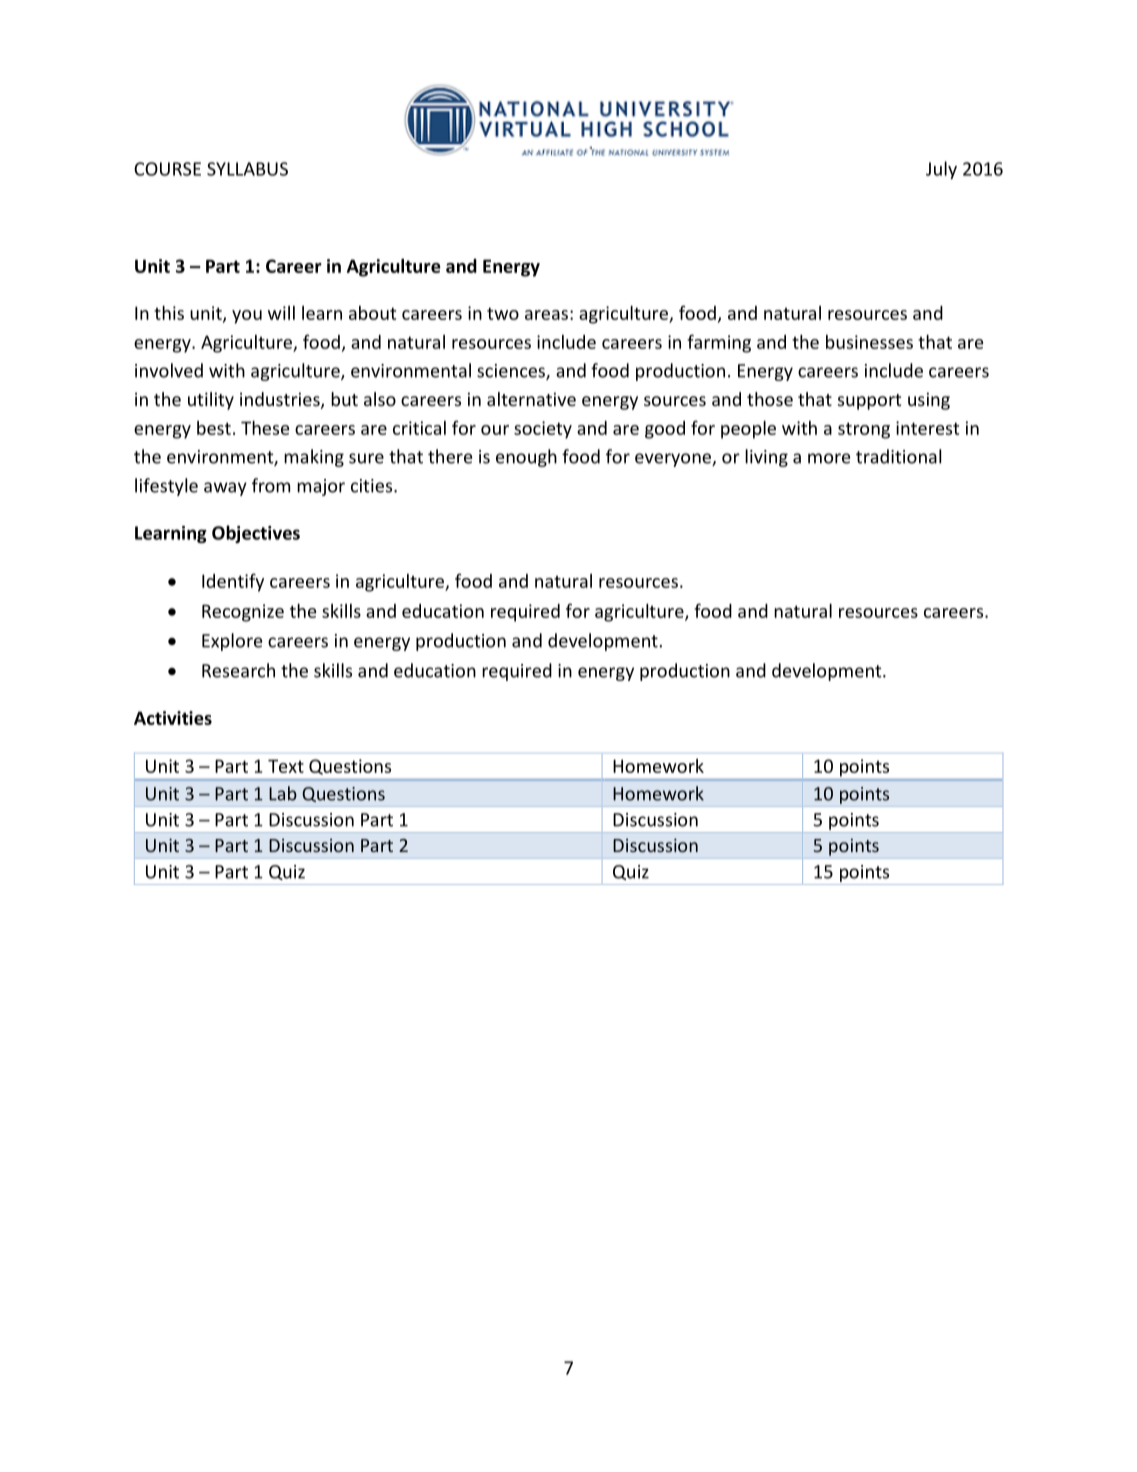 This image has width=1137, height=1472. What do you see at coordinates (869, 402) in the image?
I see `support` at bounding box center [869, 402].
